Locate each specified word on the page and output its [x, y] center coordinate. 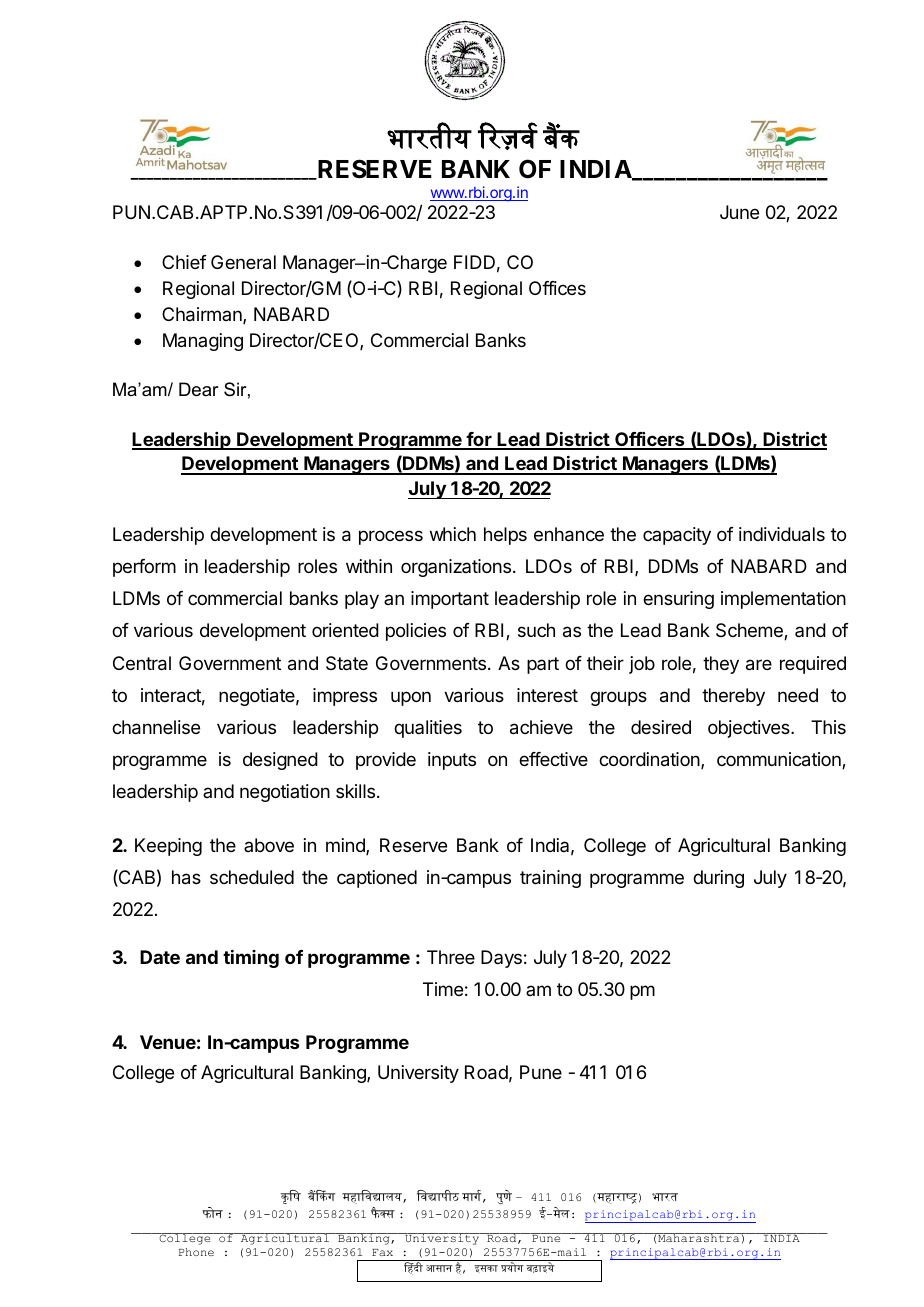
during [718, 879]
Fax [382, 1252]
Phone [196, 1252]
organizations [456, 568]
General [243, 262]
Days [501, 959]
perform [144, 568]
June [739, 212]
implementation [783, 600]
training [550, 879]
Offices [557, 288]
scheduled [252, 877]
